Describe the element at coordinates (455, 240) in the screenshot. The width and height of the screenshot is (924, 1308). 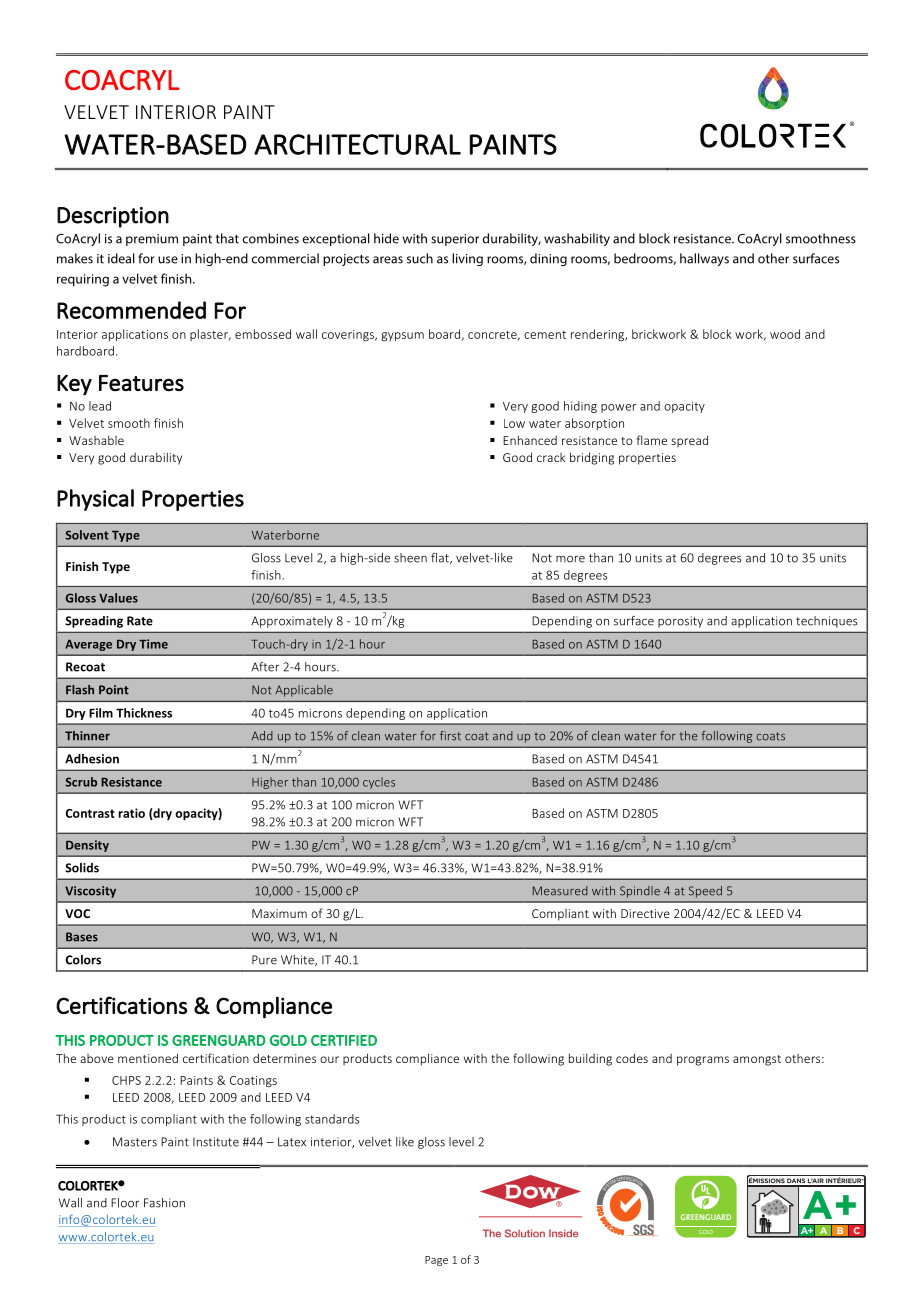
I see `superior` at that location.
